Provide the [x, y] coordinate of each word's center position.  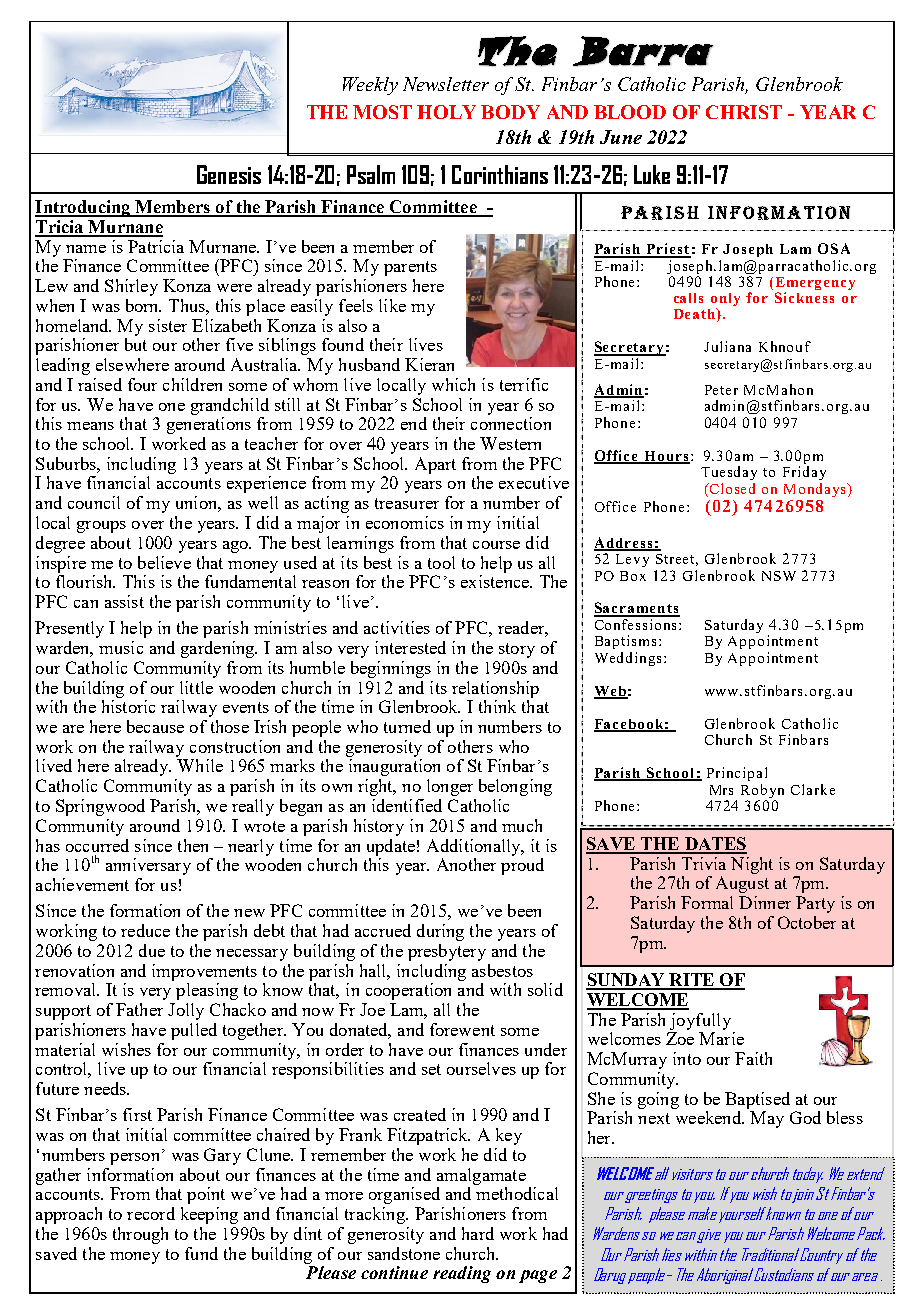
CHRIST [744, 112]
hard [478, 1233]
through [140, 1235]
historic [128, 706]
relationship [495, 689]
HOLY [446, 112]
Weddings [628, 659]
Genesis [229, 174]
